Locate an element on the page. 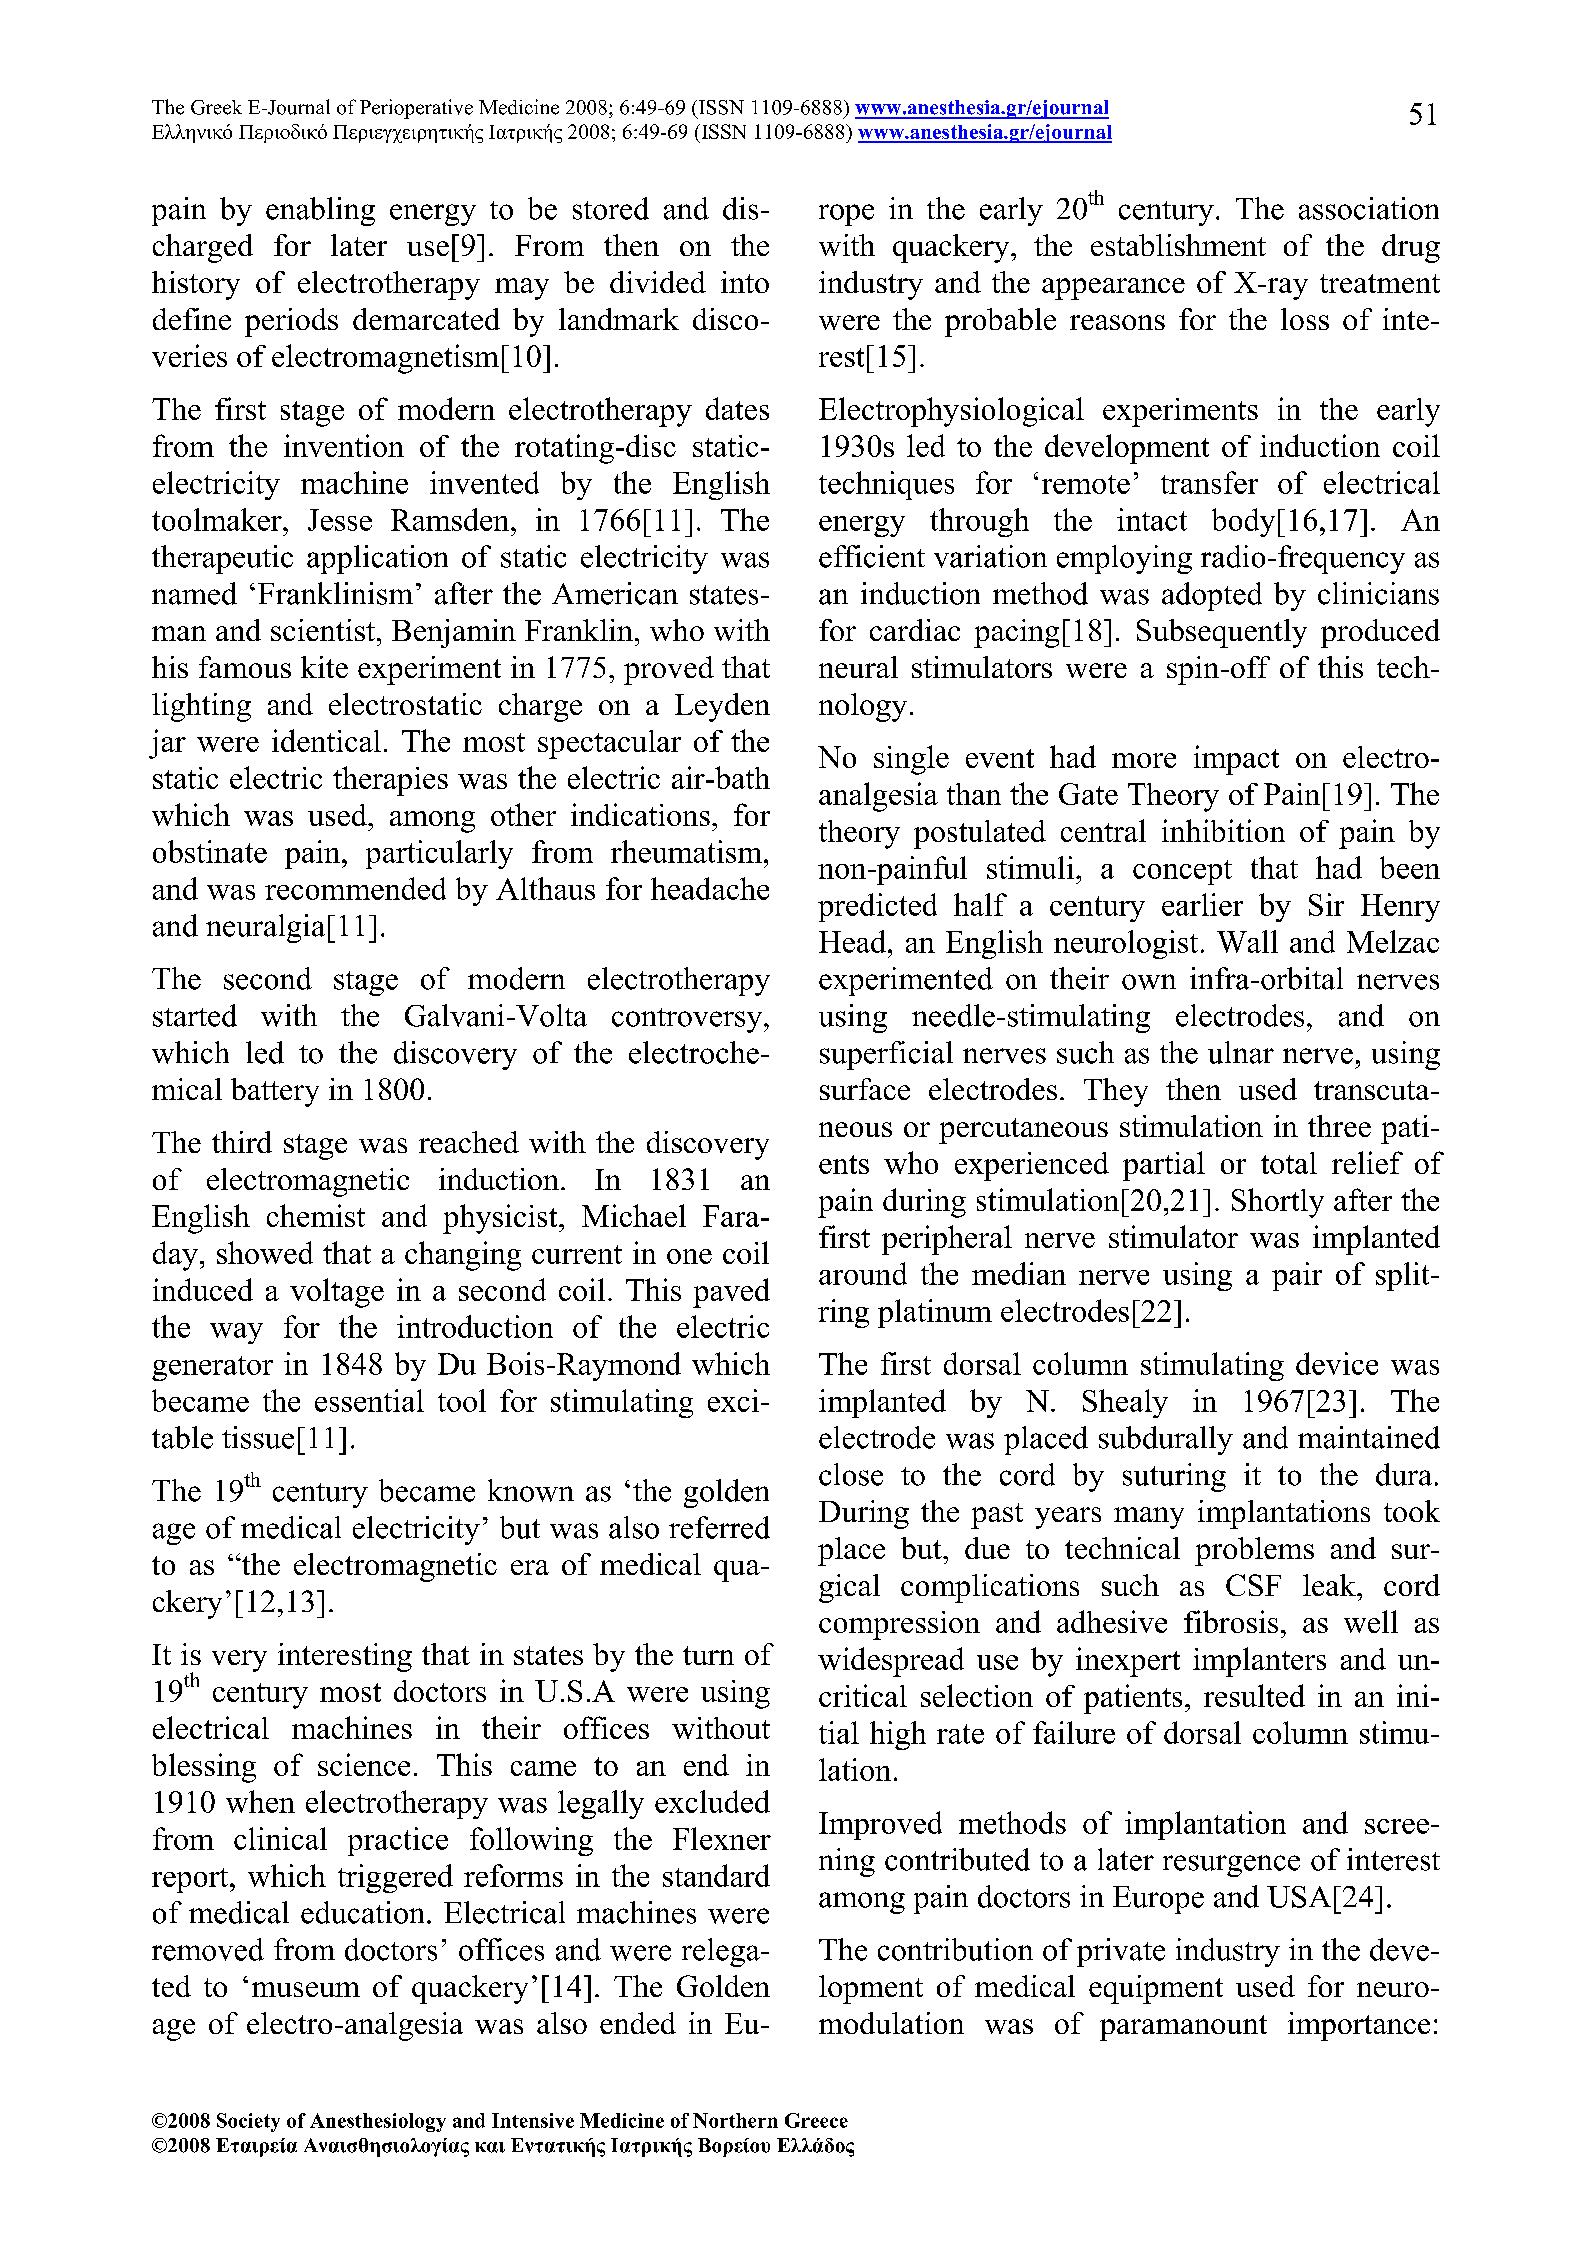 This image has height=2252, width=1591. enabling is located at coordinates (320, 211).
